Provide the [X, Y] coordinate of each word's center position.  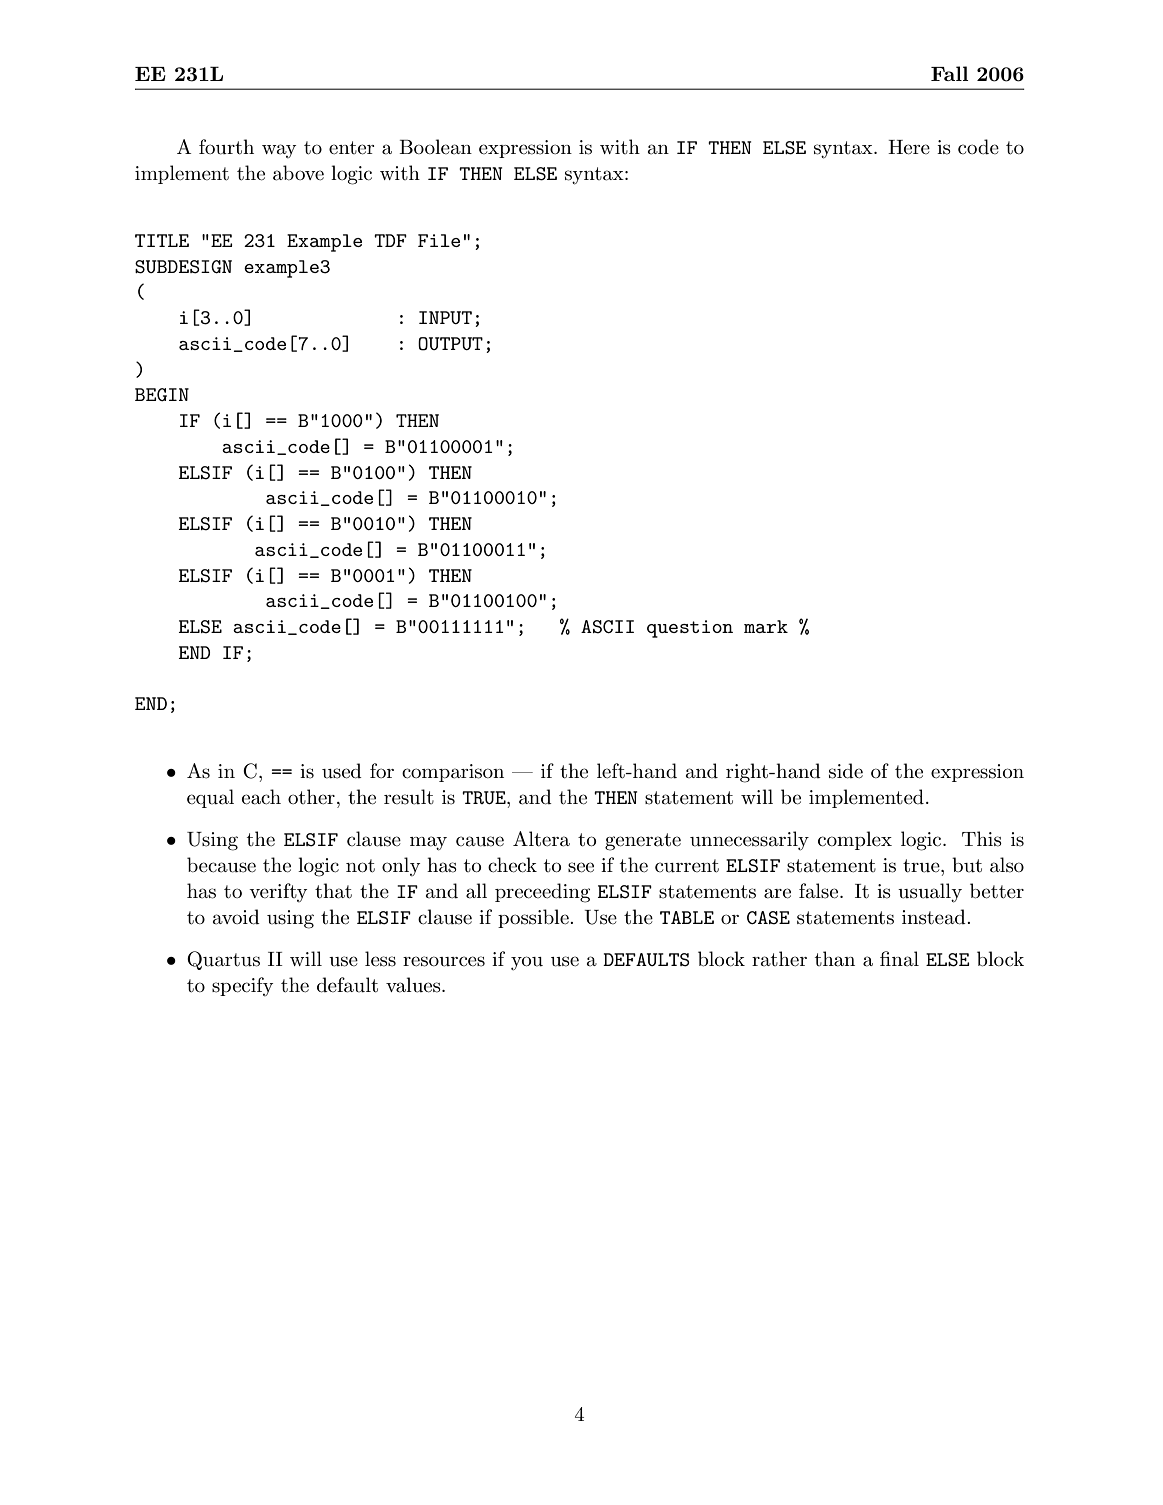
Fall [950, 73]
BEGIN [162, 394]
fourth [226, 147]
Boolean [435, 147]
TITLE [162, 240]
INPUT [445, 317]
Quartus [223, 960]
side [846, 771]
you [527, 963]
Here [909, 147]
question [690, 629]
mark [766, 626]
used [342, 771]
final [899, 959]
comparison [453, 773]
